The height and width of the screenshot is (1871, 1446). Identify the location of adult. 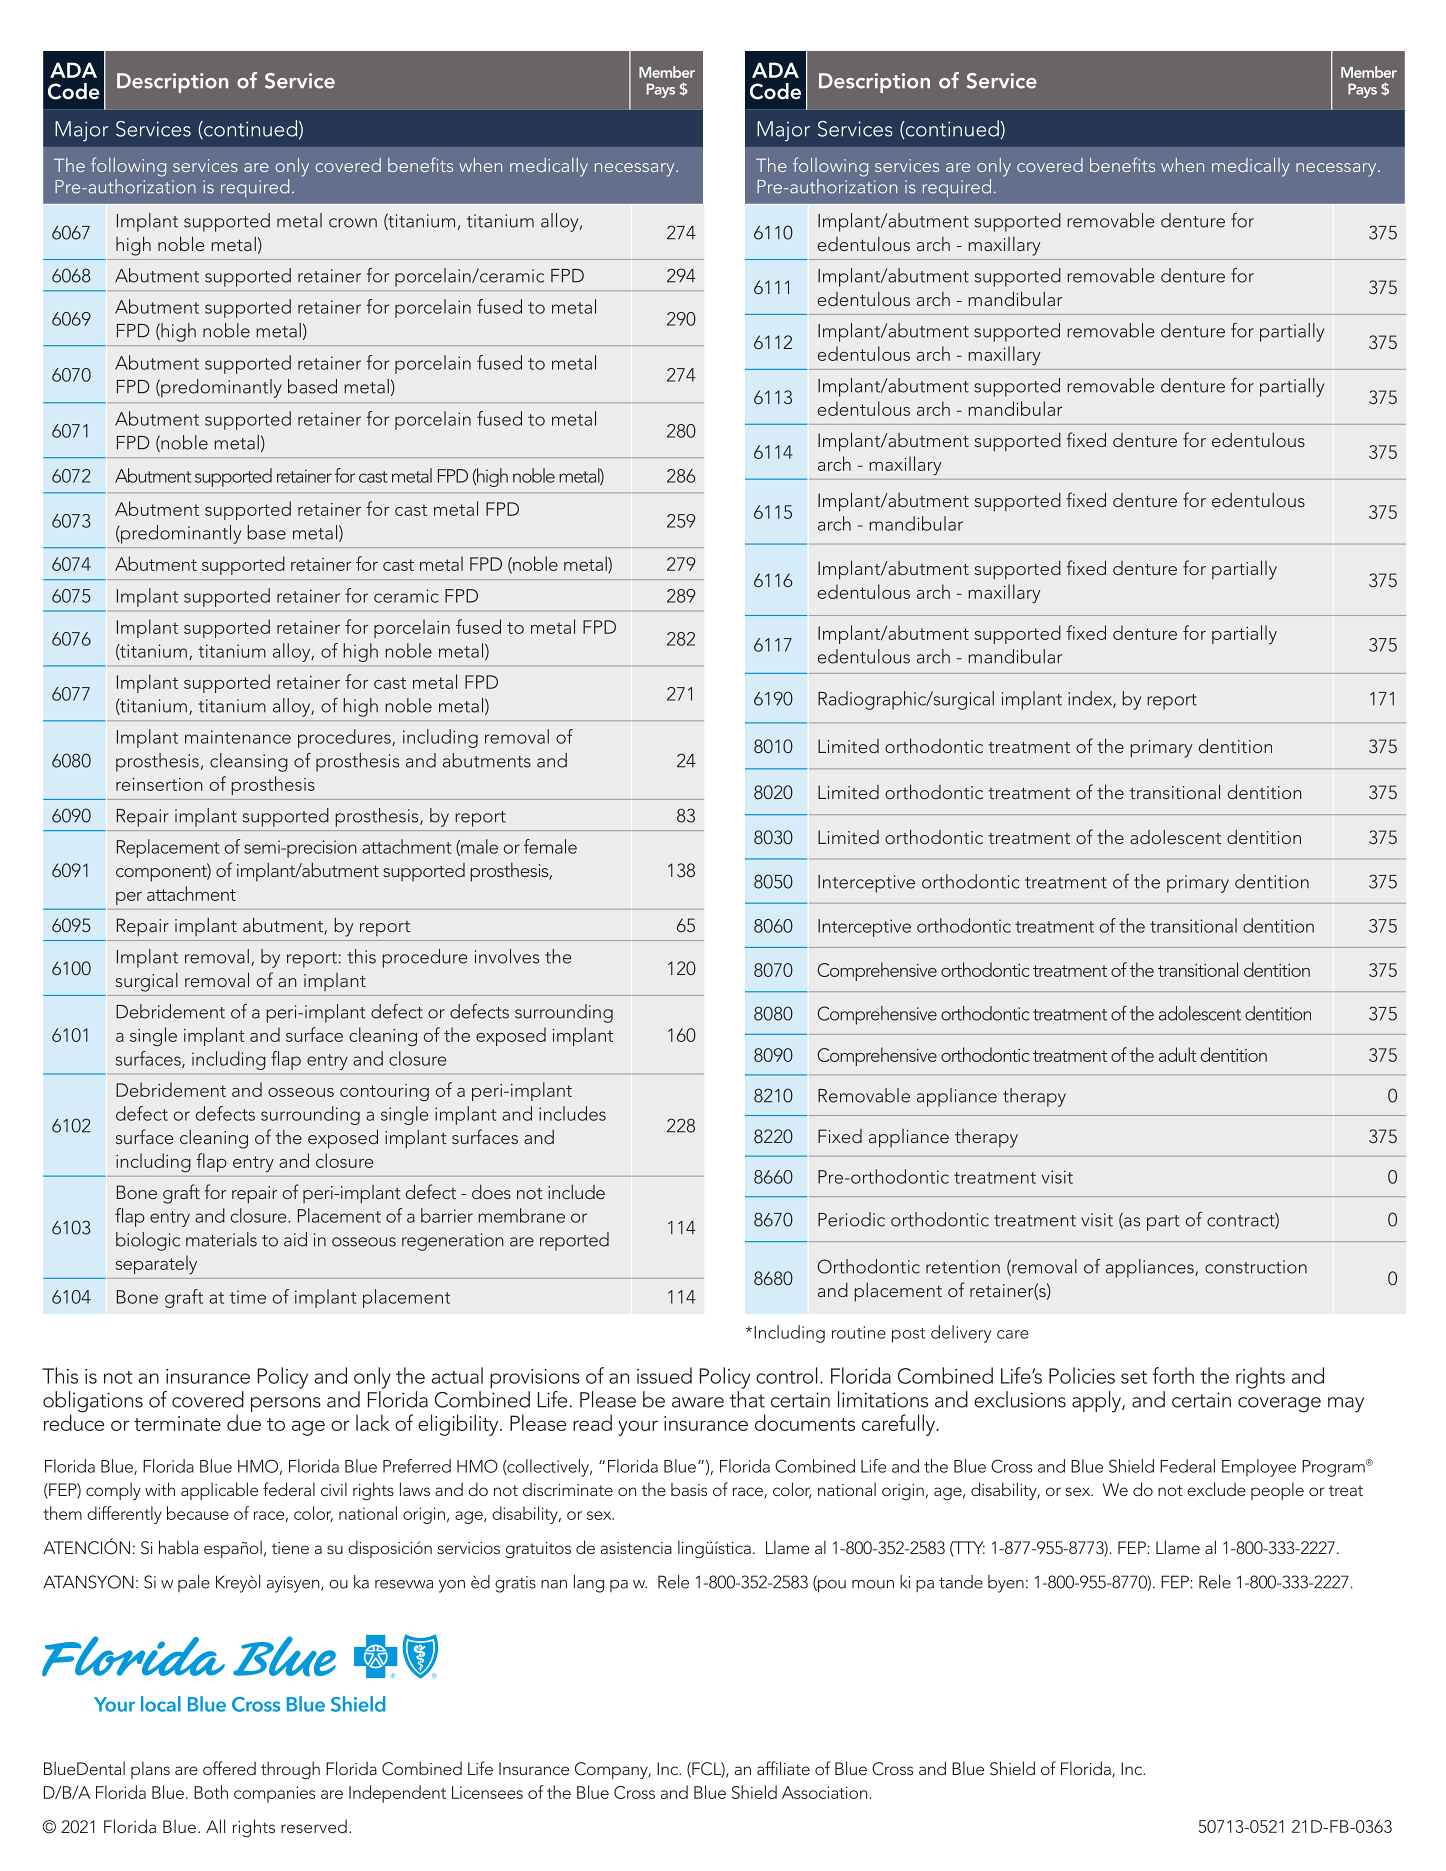
(1178, 1054).
